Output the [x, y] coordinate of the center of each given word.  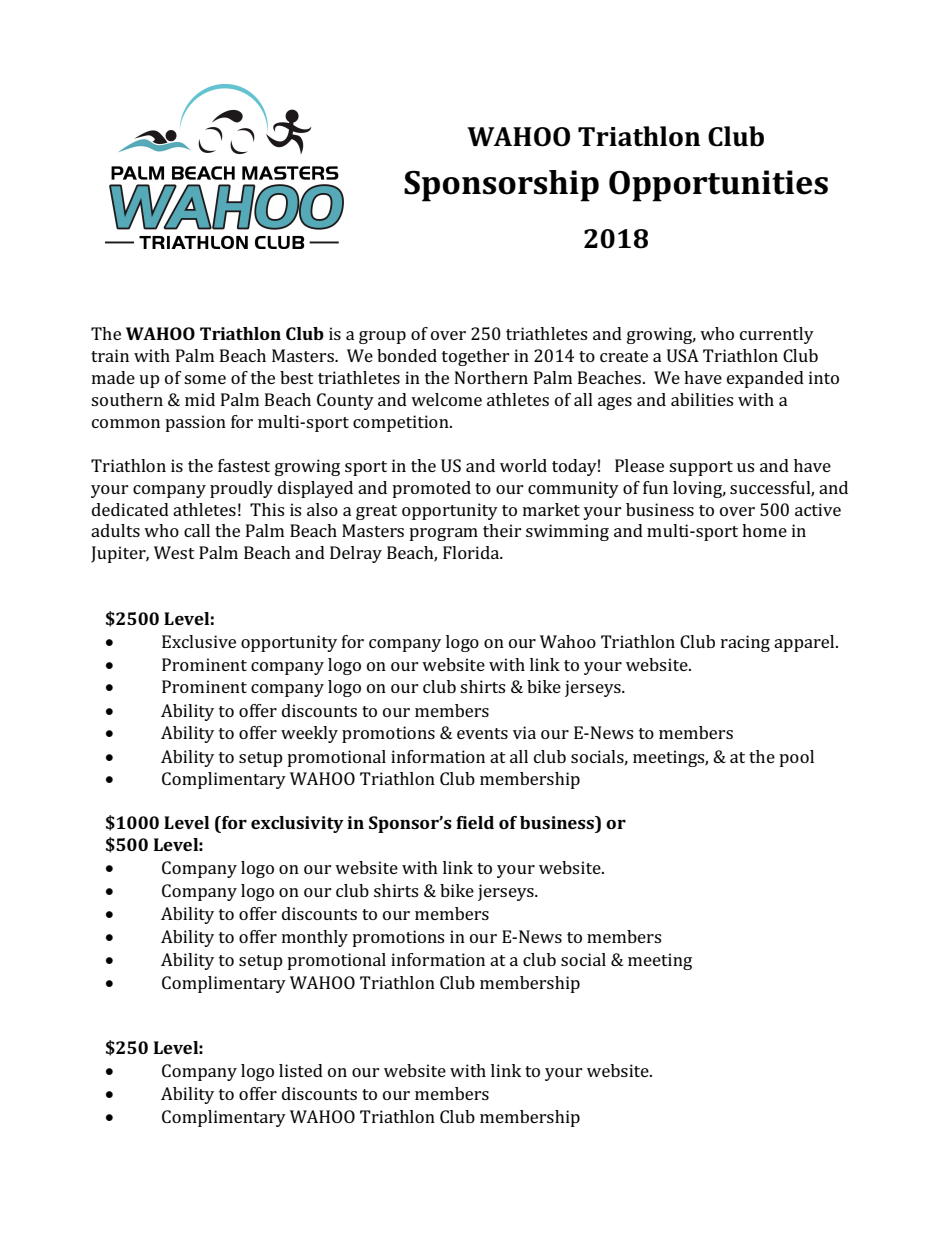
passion [195, 423]
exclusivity [297, 824]
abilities [702, 399]
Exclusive [199, 641]
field [475, 822]
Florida [472, 552]
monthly [315, 938]
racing [745, 643]
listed [301, 1070]
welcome [446, 399]
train [110, 355]
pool [796, 758]
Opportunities [718, 186]
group [382, 337]
